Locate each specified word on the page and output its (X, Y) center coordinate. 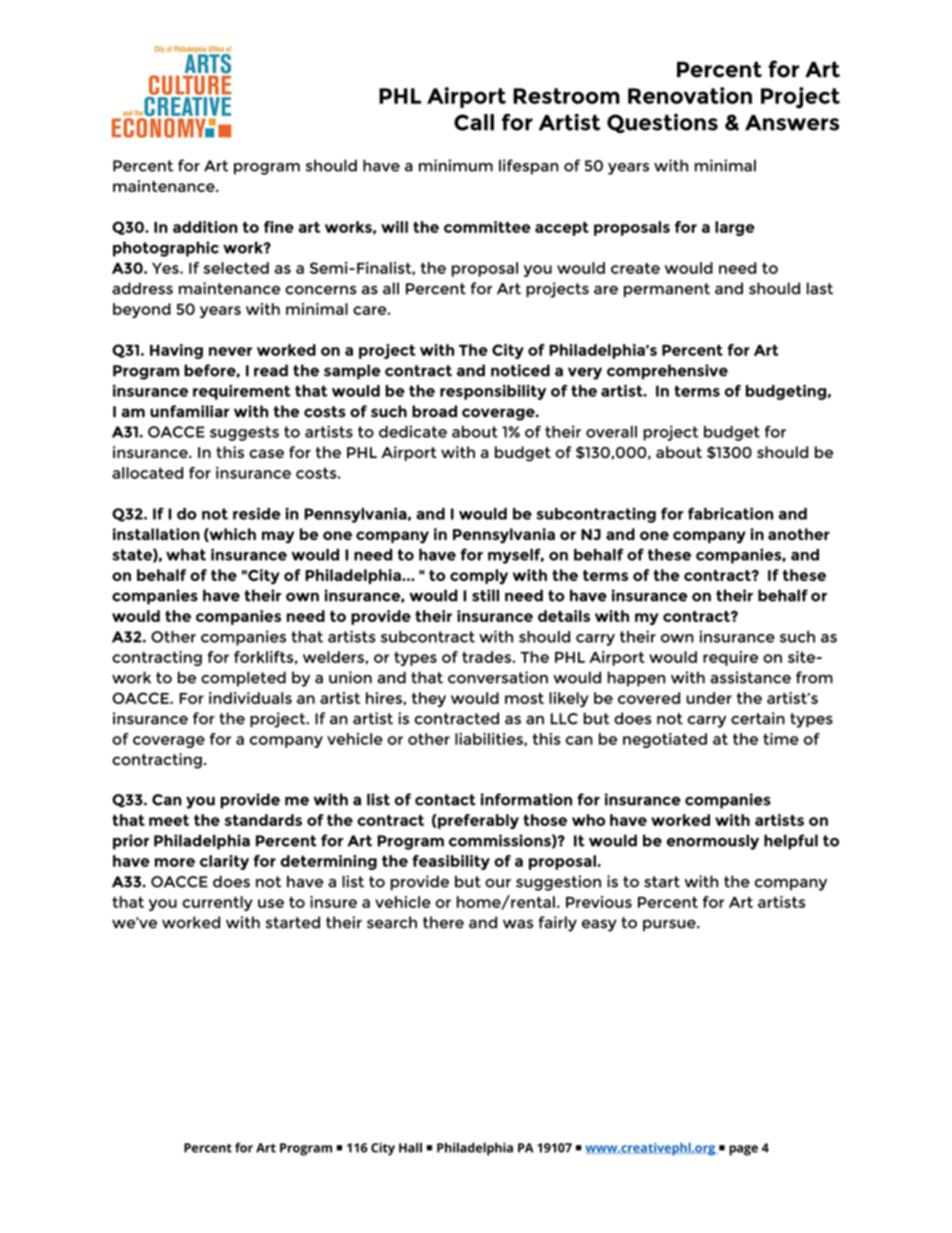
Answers (792, 123)
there (443, 922)
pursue (670, 925)
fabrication (730, 513)
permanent (667, 290)
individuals (250, 698)
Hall (410, 1147)
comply (479, 577)
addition (205, 227)
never (230, 351)
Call (474, 122)
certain (758, 718)
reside (257, 513)
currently (217, 903)
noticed (520, 370)
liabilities (490, 739)
